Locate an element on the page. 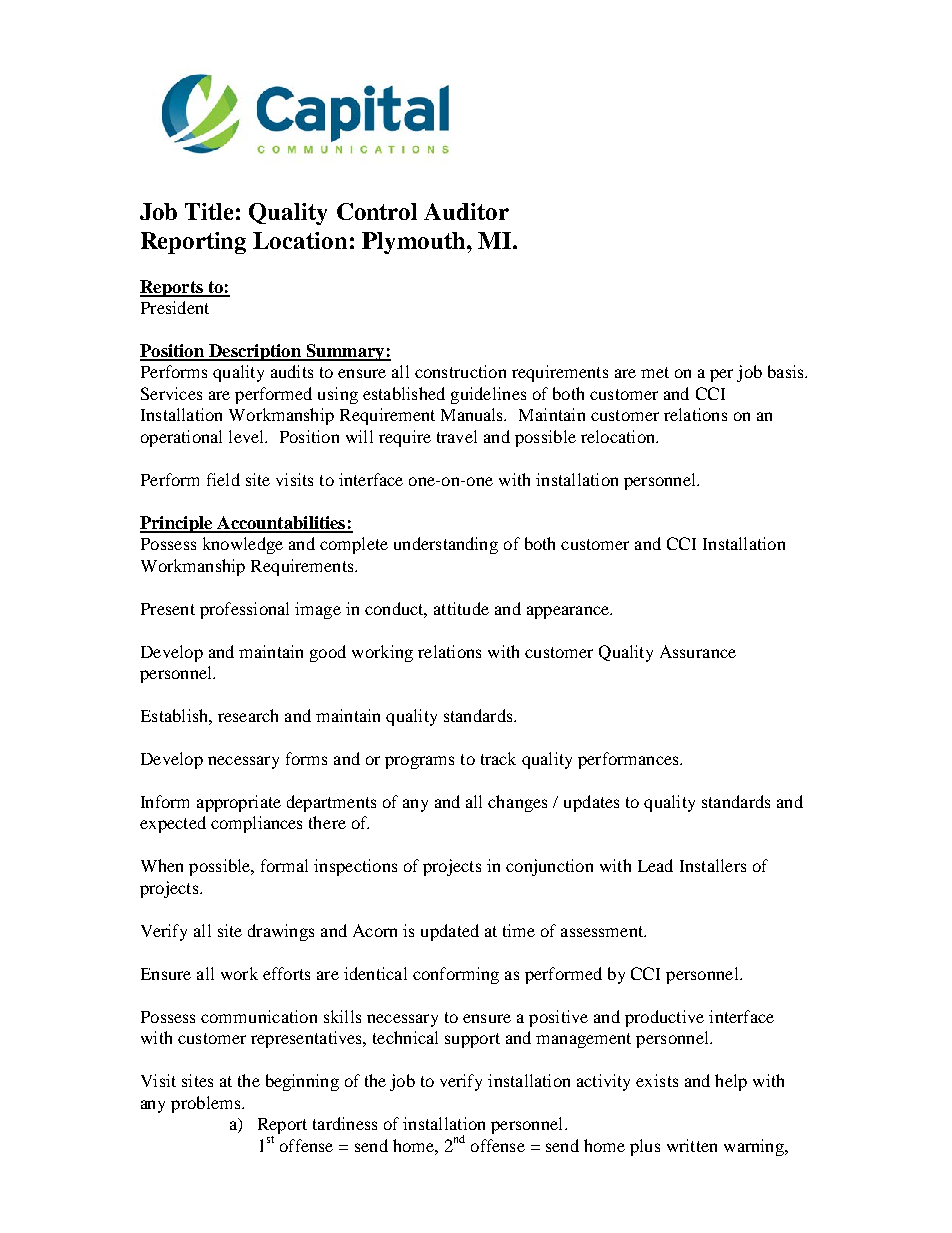  drawings is located at coordinates (281, 932).
